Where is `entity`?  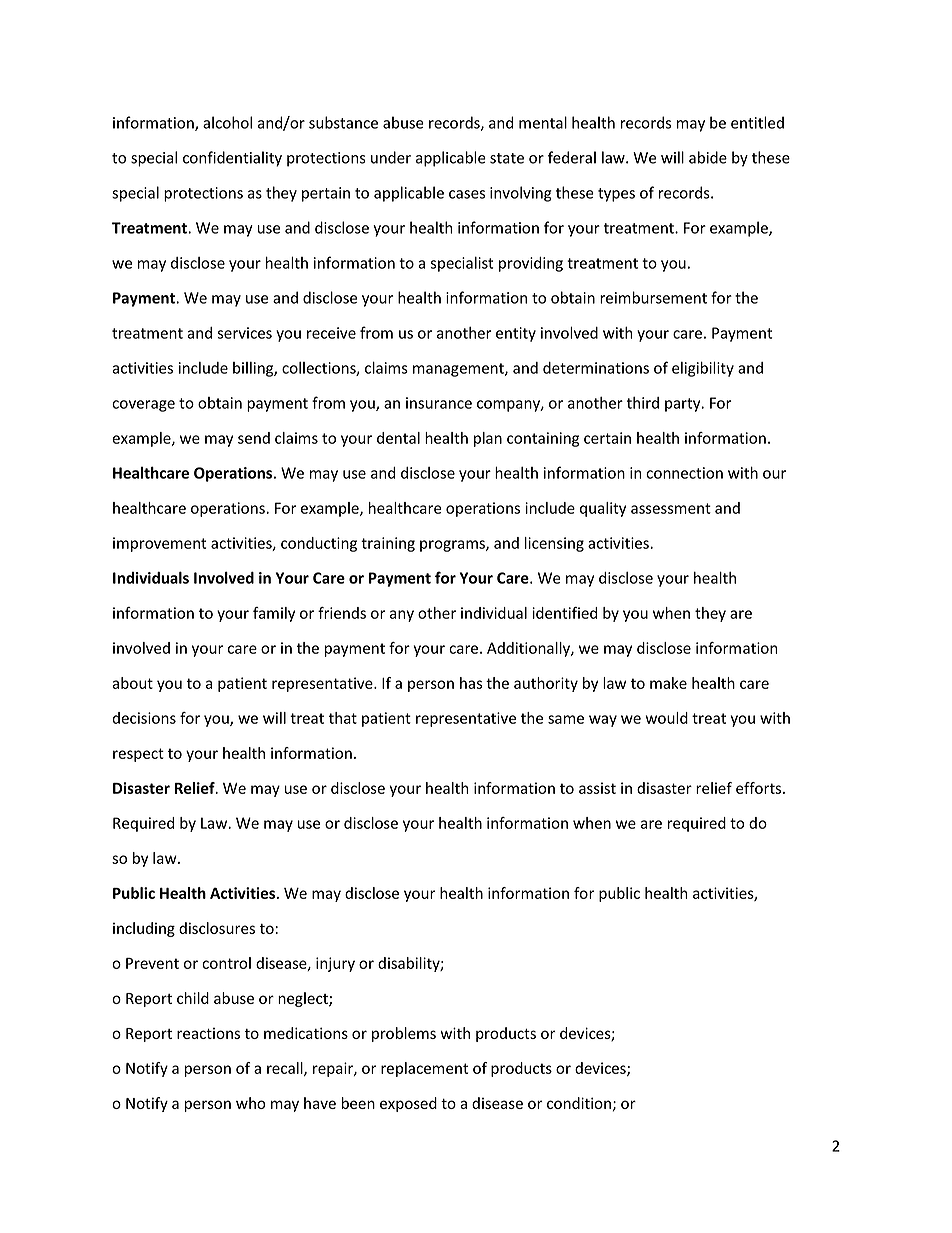
entity is located at coordinates (516, 334).
